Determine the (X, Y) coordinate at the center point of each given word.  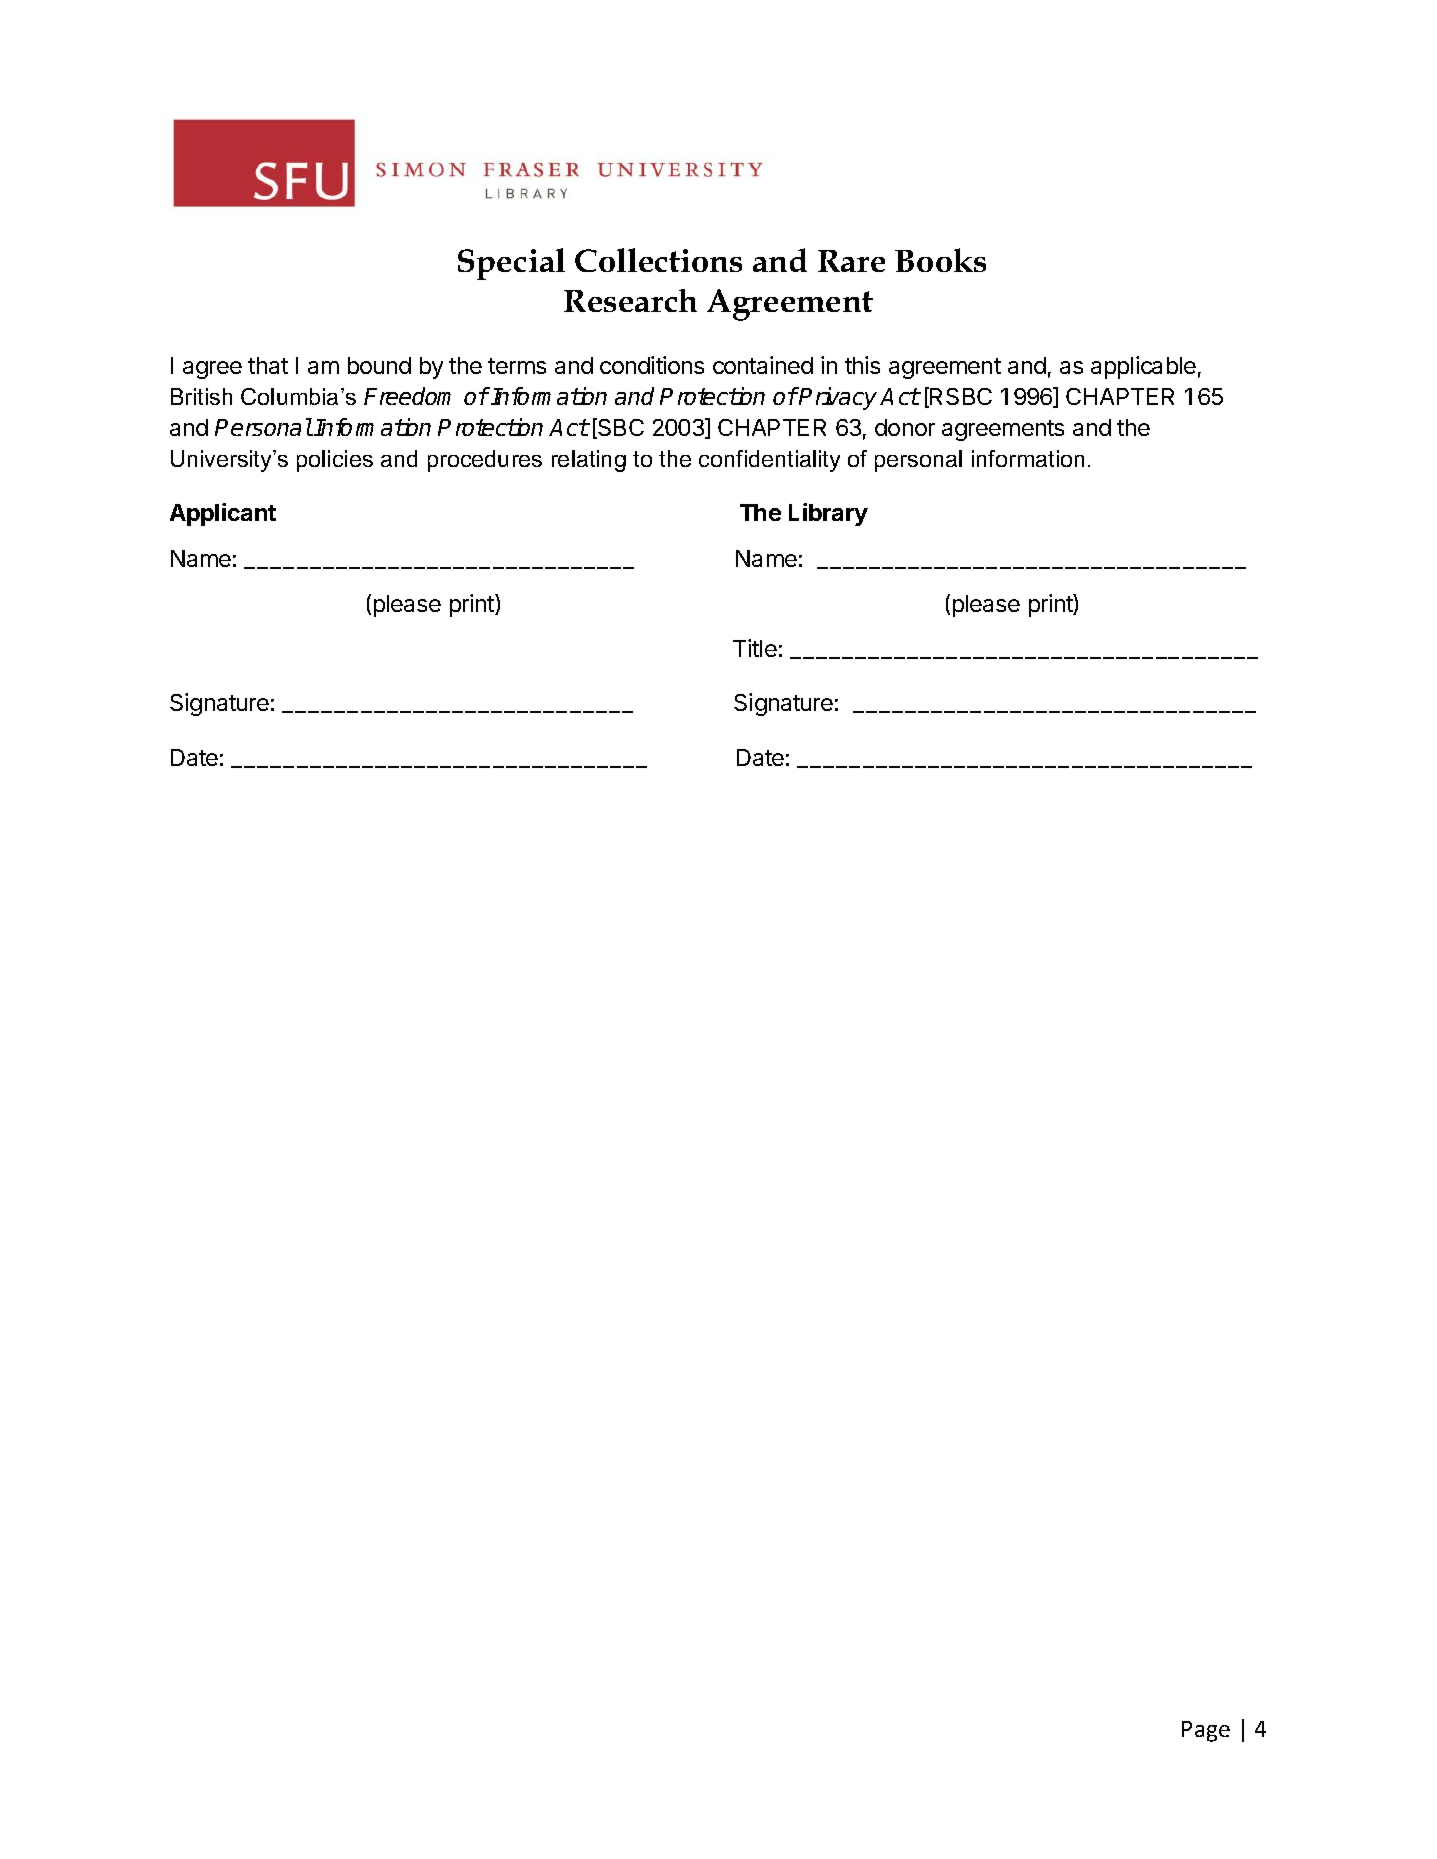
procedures (485, 461)
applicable (1143, 367)
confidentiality (769, 461)
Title (755, 648)
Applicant (223, 514)
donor (905, 427)
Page (1206, 1731)
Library (828, 514)
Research (630, 300)
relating (589, 461)
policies (335, 461)
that (268, 365)
